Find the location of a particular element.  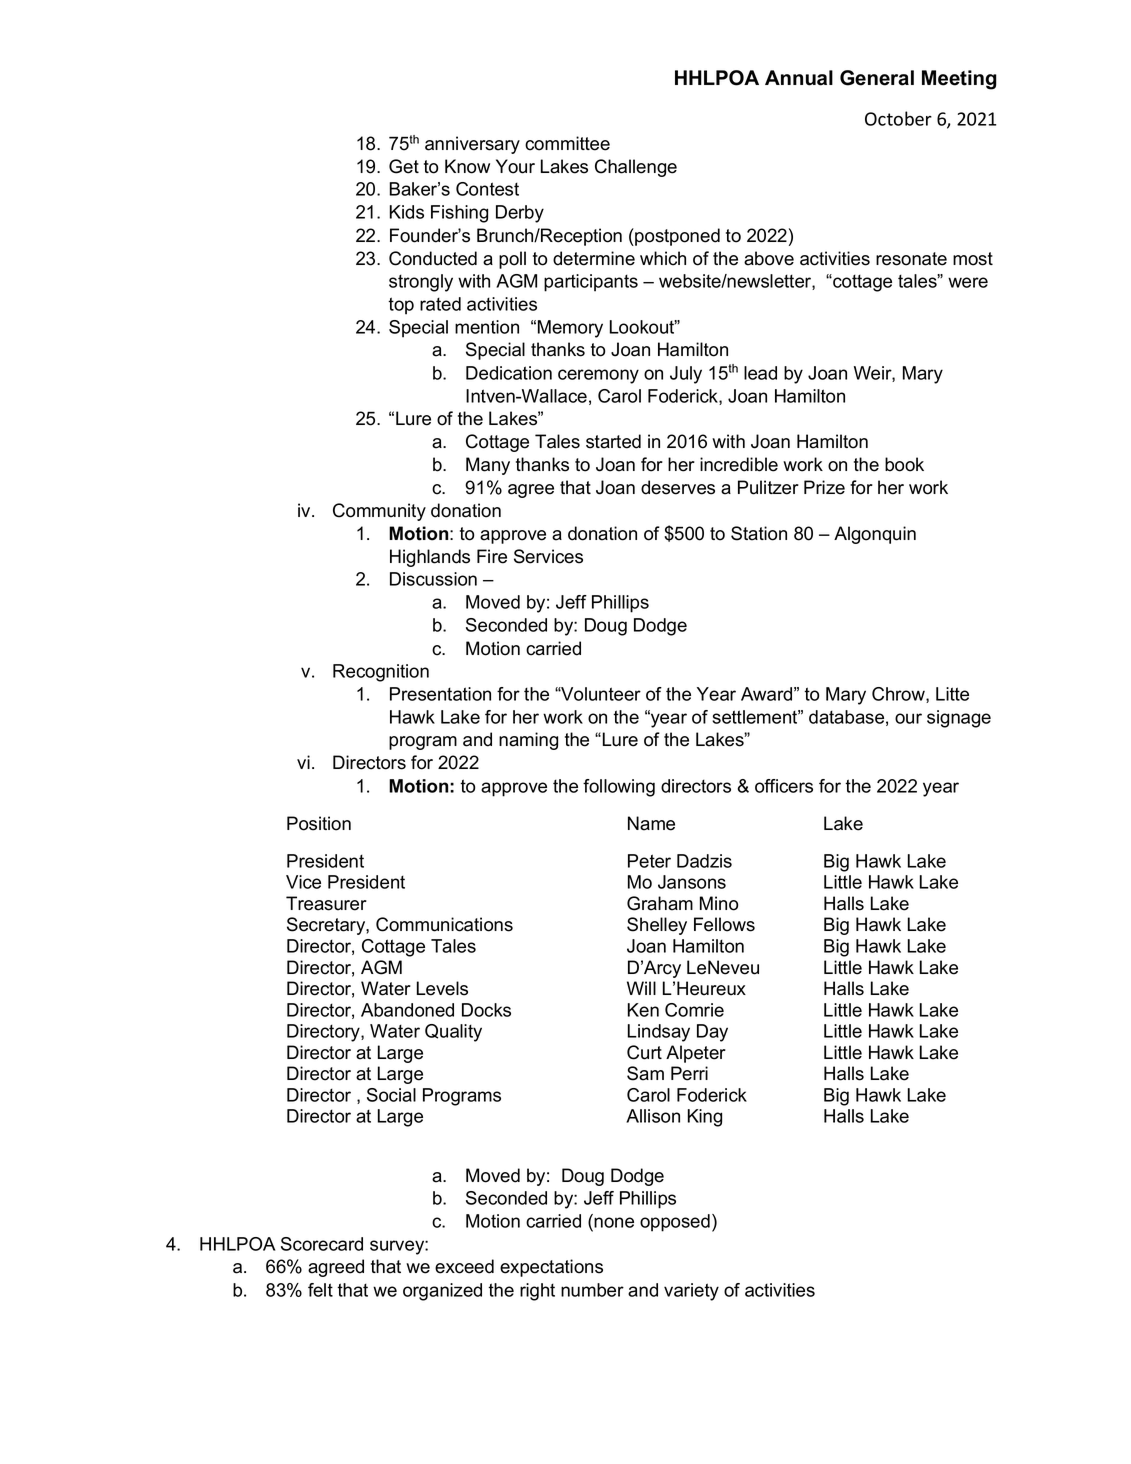

opposed is located at coordinates (675, 1223).
